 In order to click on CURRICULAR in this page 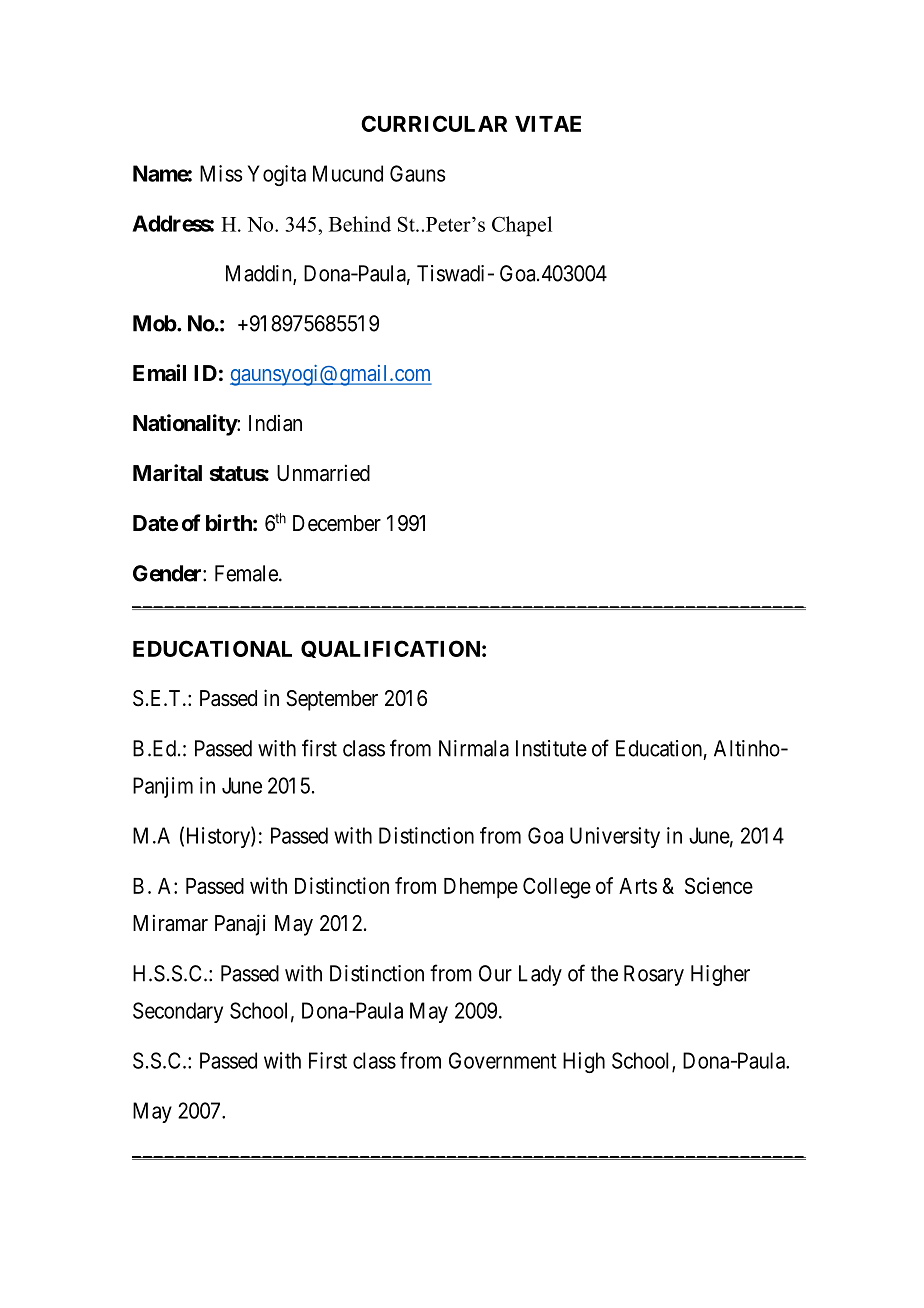, I will do `click(434, 123)`.
